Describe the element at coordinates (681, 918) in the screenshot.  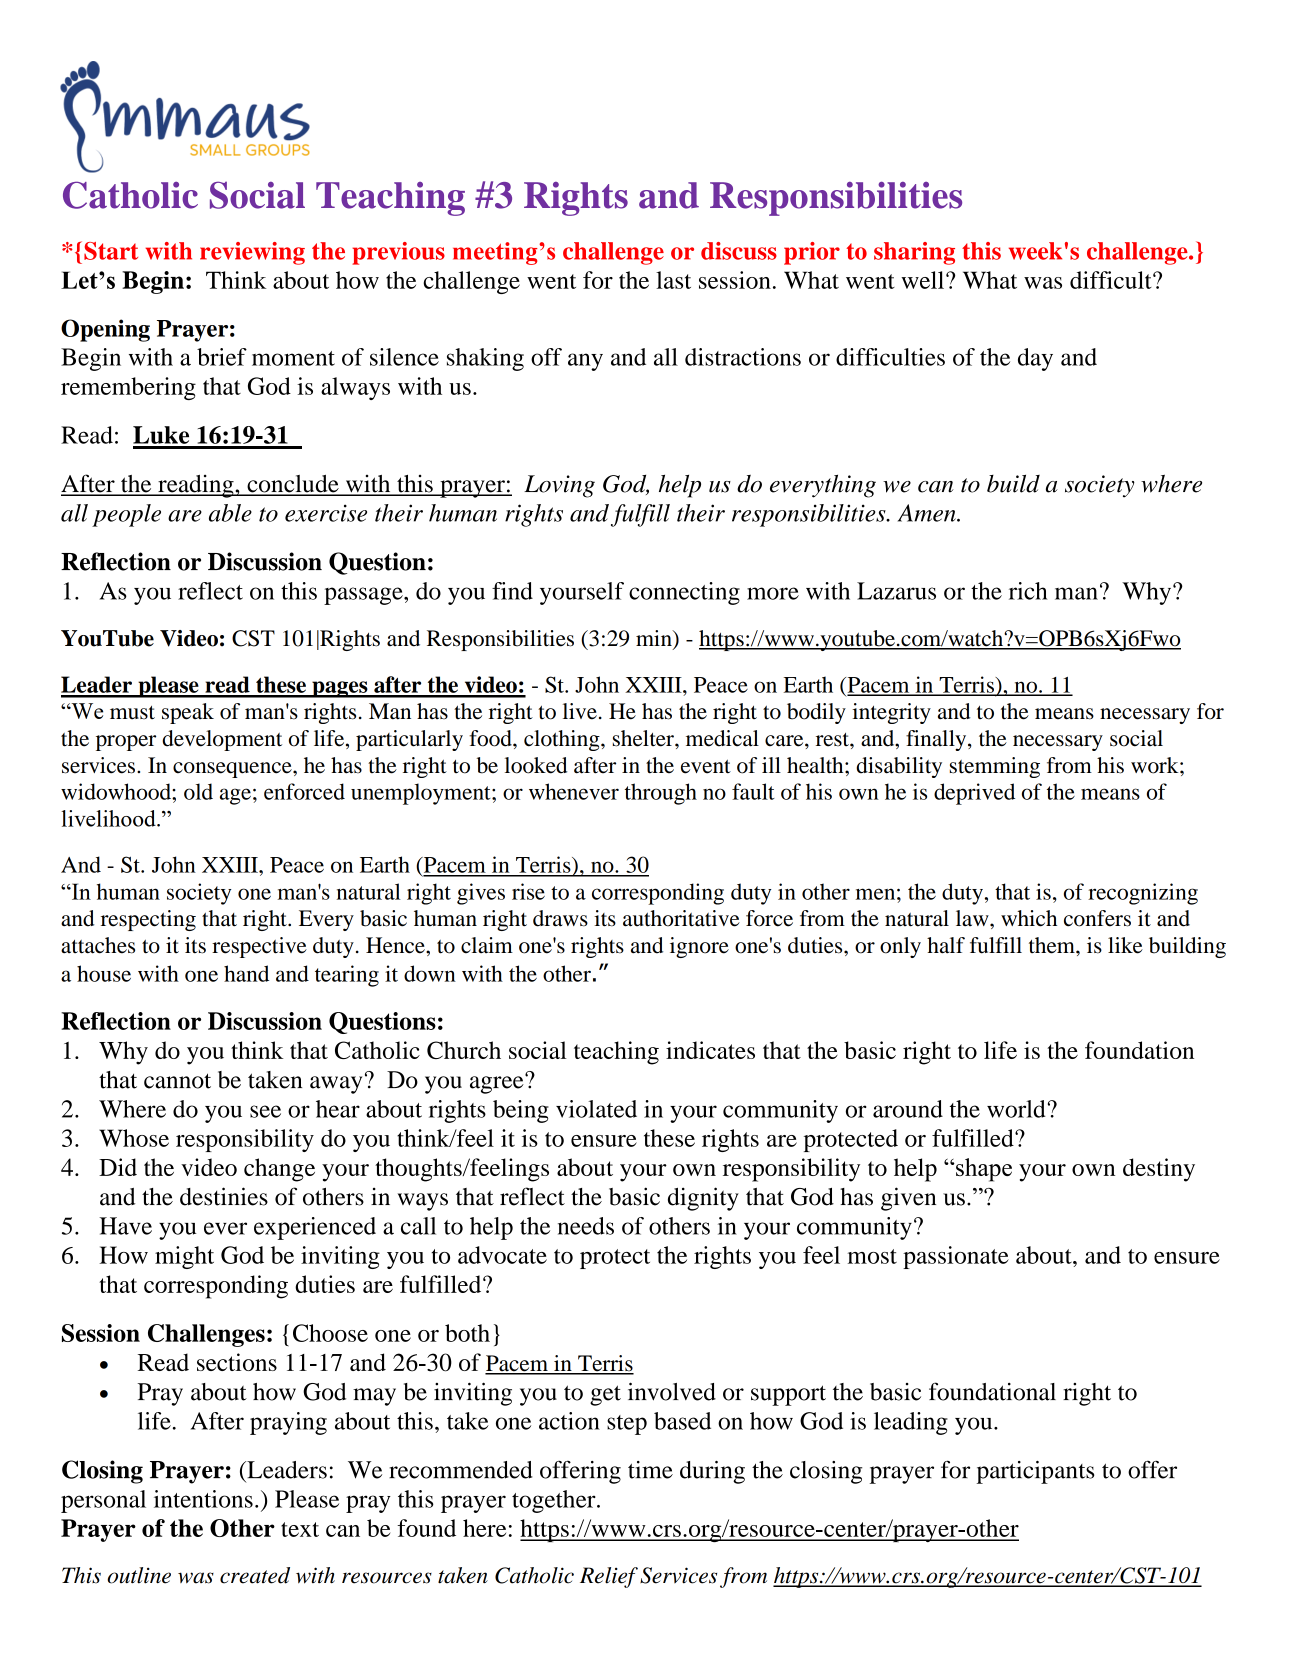
I see `authoritative` at that location.
